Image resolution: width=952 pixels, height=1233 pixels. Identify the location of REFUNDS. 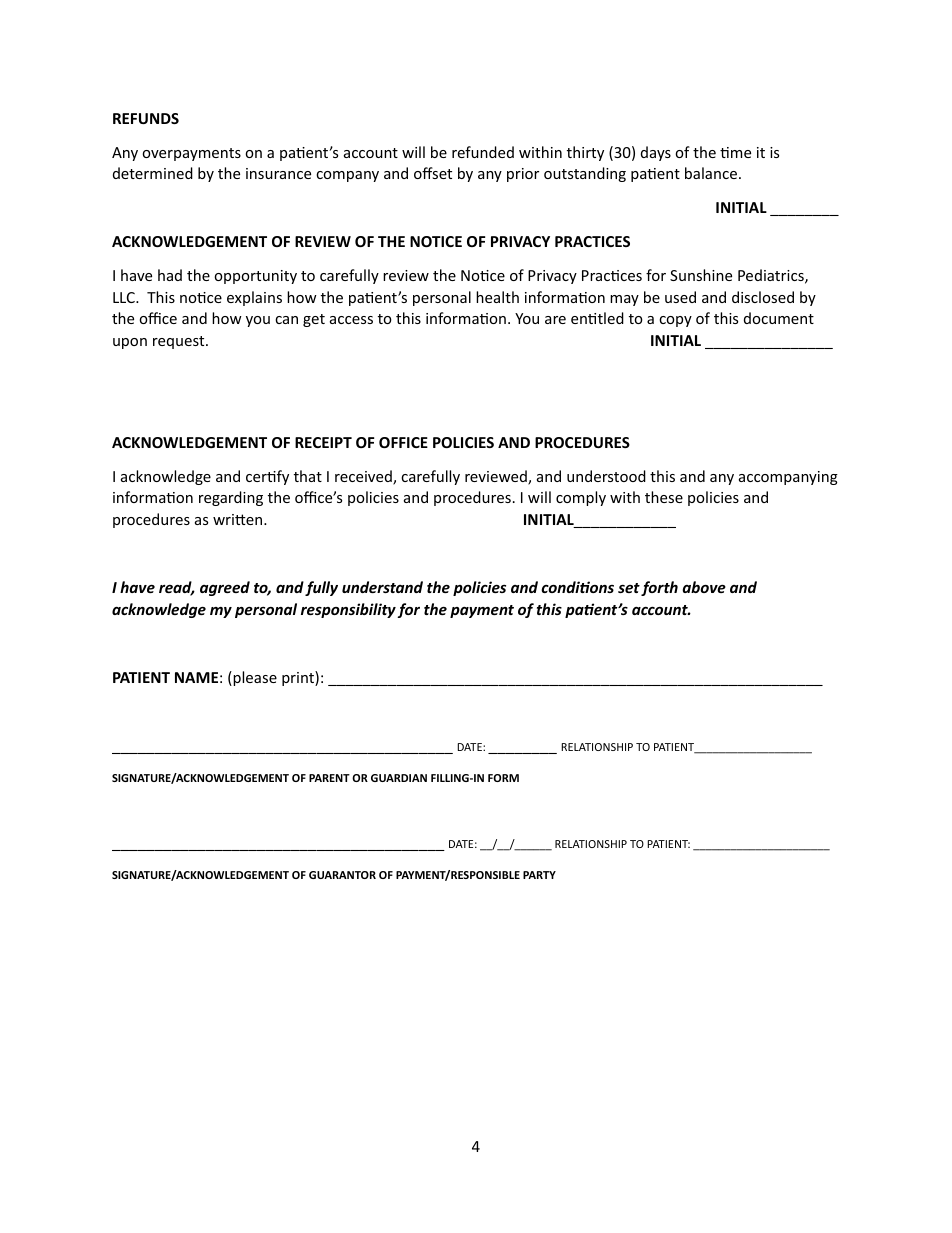
(146, 118).
